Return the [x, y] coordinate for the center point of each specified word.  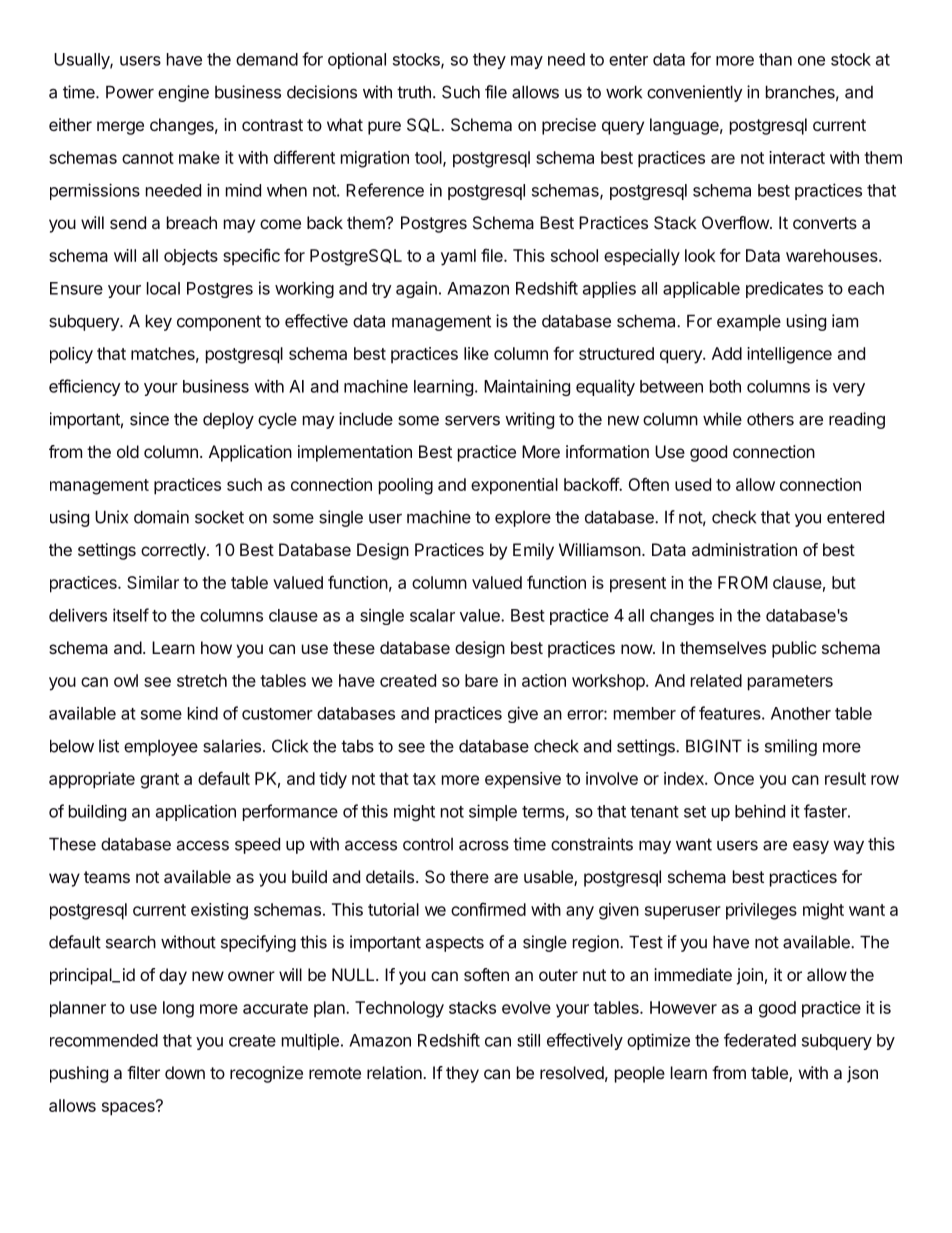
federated [760, 1040]
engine [183, 93]
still [528, 1040]
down [185, 1072]
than [775, 59]
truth [414, 92]
